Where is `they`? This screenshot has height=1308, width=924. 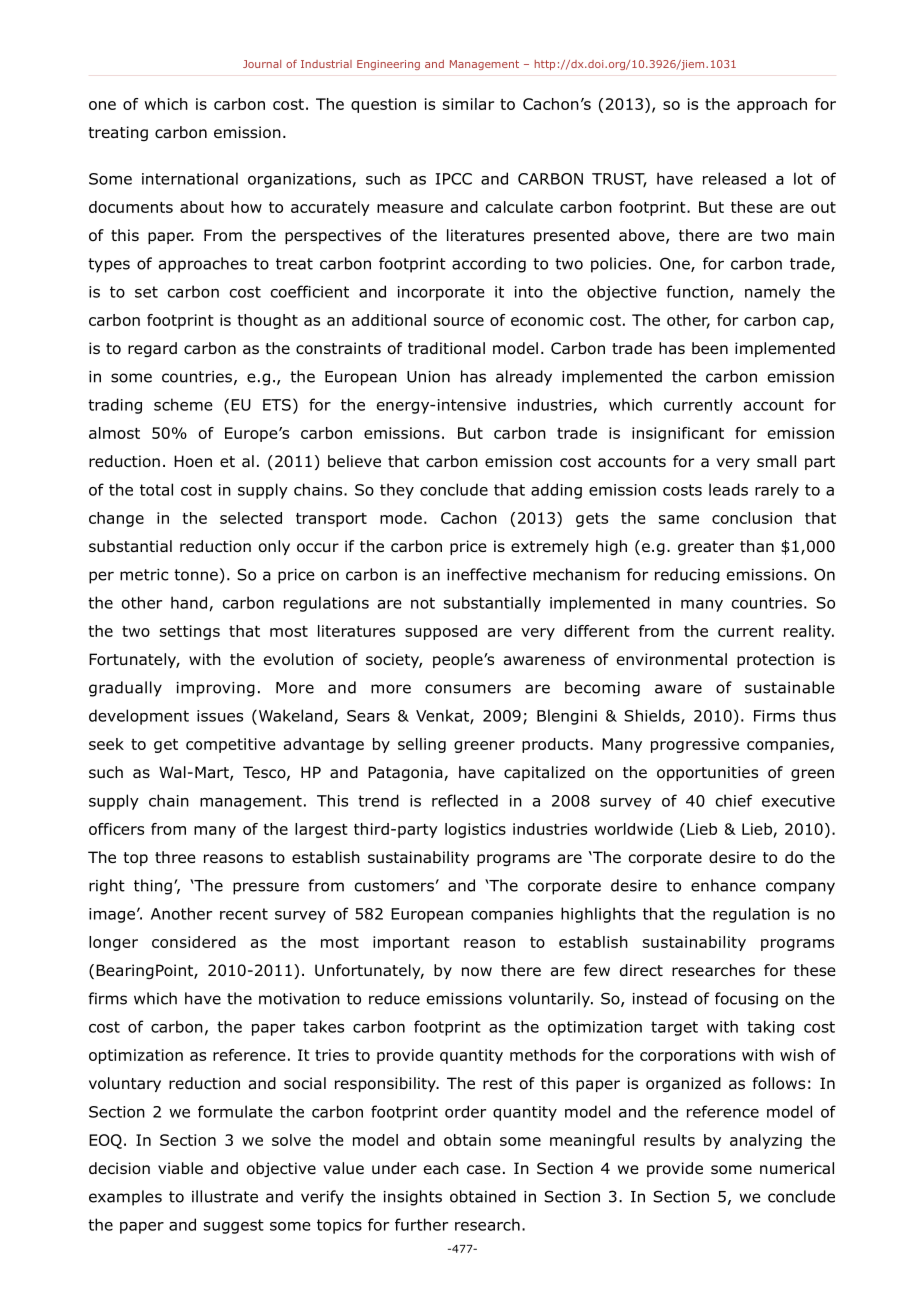
they is located at coordinates (397, 491).
